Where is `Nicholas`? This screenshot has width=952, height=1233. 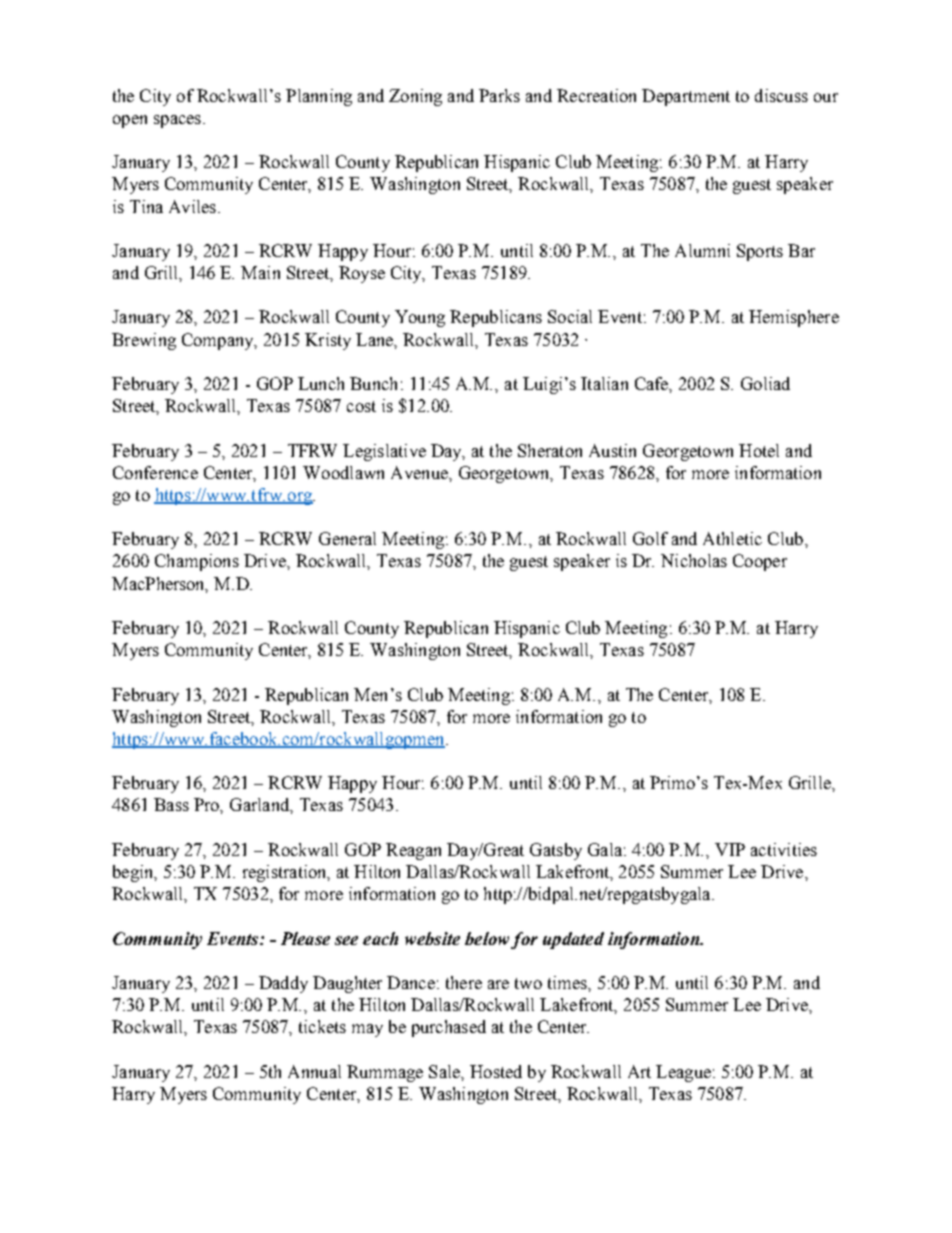 Nicholas is located at coordinates (694, 560).
